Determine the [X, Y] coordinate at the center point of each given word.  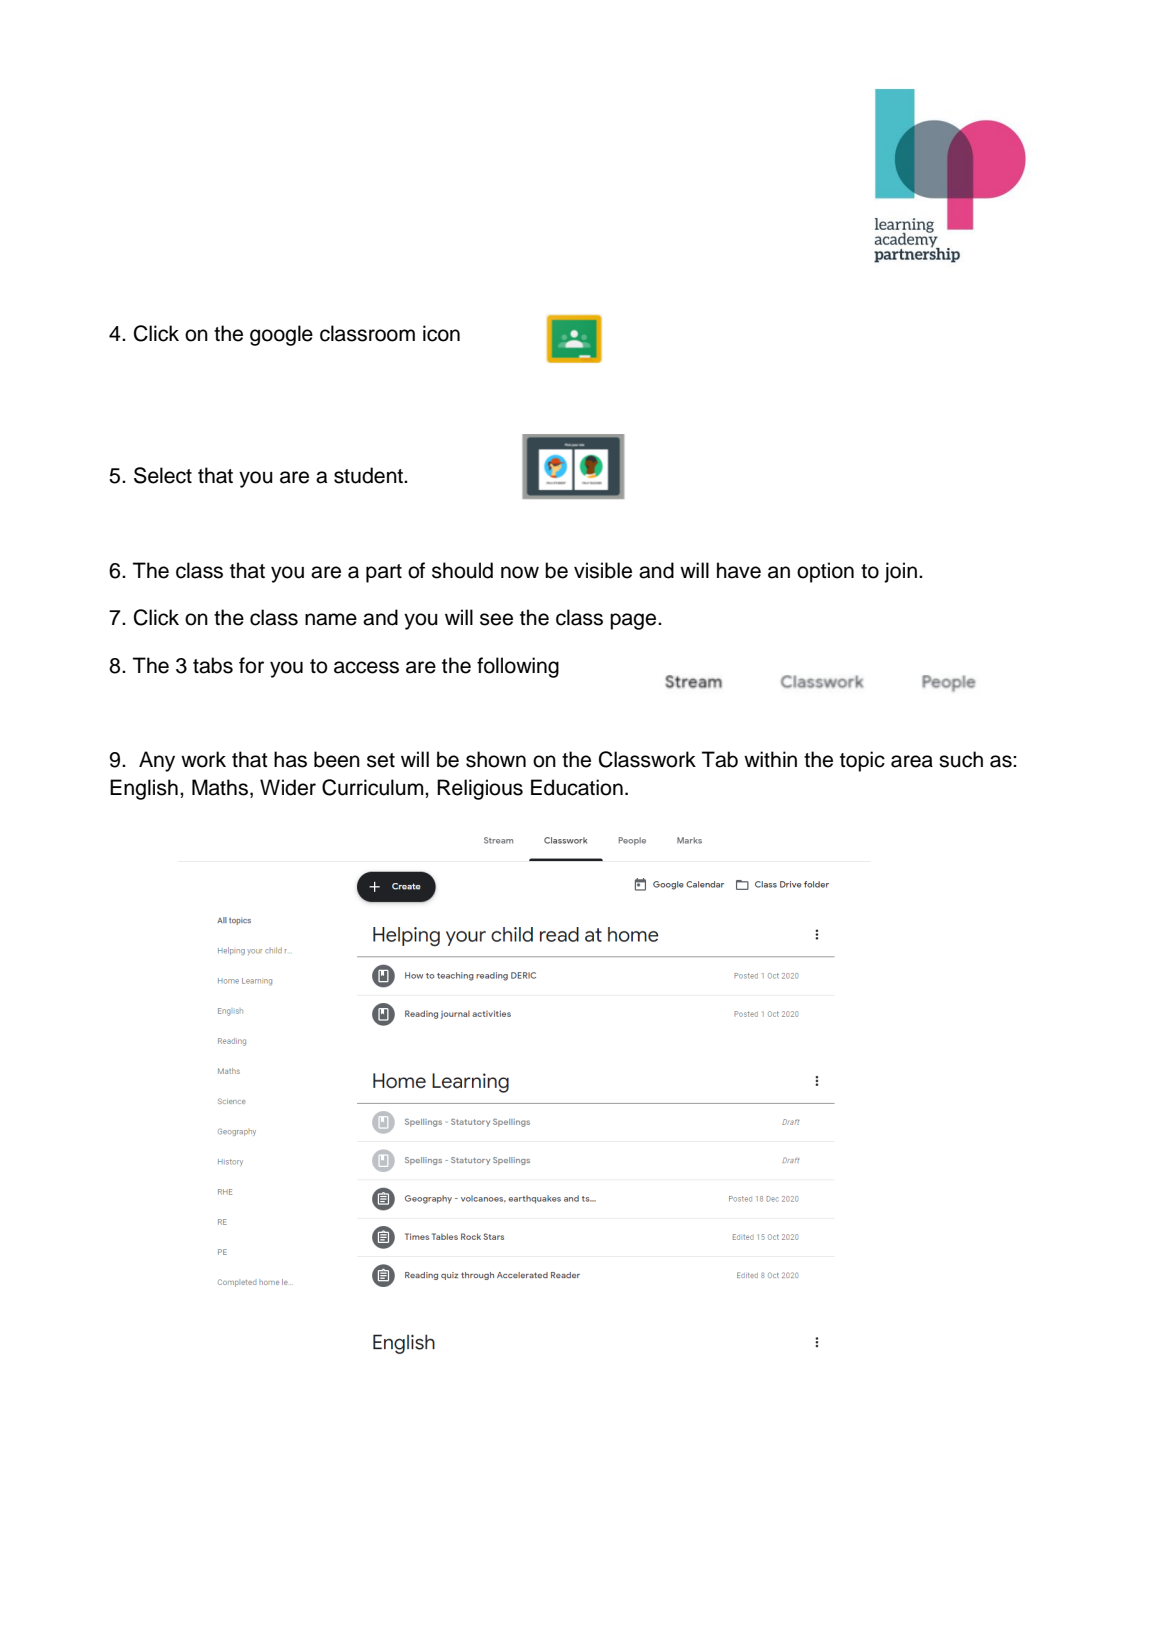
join [900, 572]
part [384, 573]
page [634, 621]
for [251, 665]
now [520, 572]
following [518, 667]
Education [577, 787]
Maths [220, 787]
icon [441, 333]
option [825, 572]
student [369, 475]
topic [862, 761]
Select [163, 475]
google [281, 335]
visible [603, 570]
